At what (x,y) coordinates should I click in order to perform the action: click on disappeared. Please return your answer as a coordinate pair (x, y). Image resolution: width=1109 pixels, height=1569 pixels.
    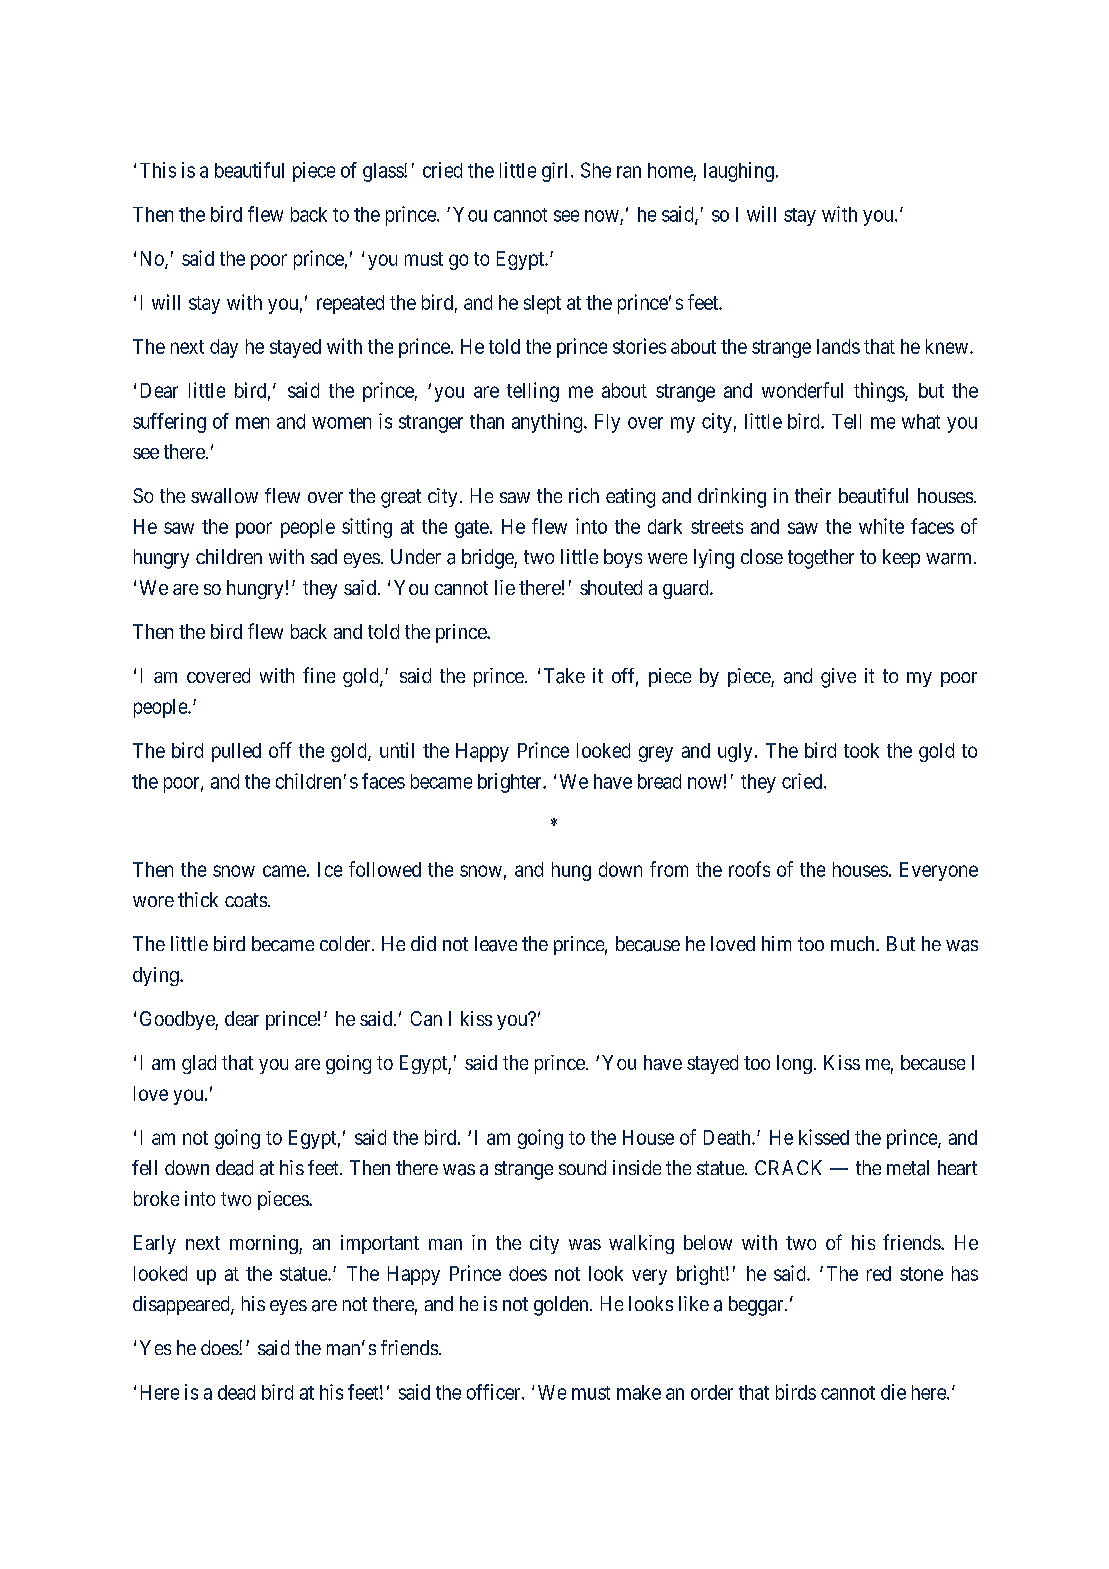
    Looking at the image, I should click on (182, 1305).
